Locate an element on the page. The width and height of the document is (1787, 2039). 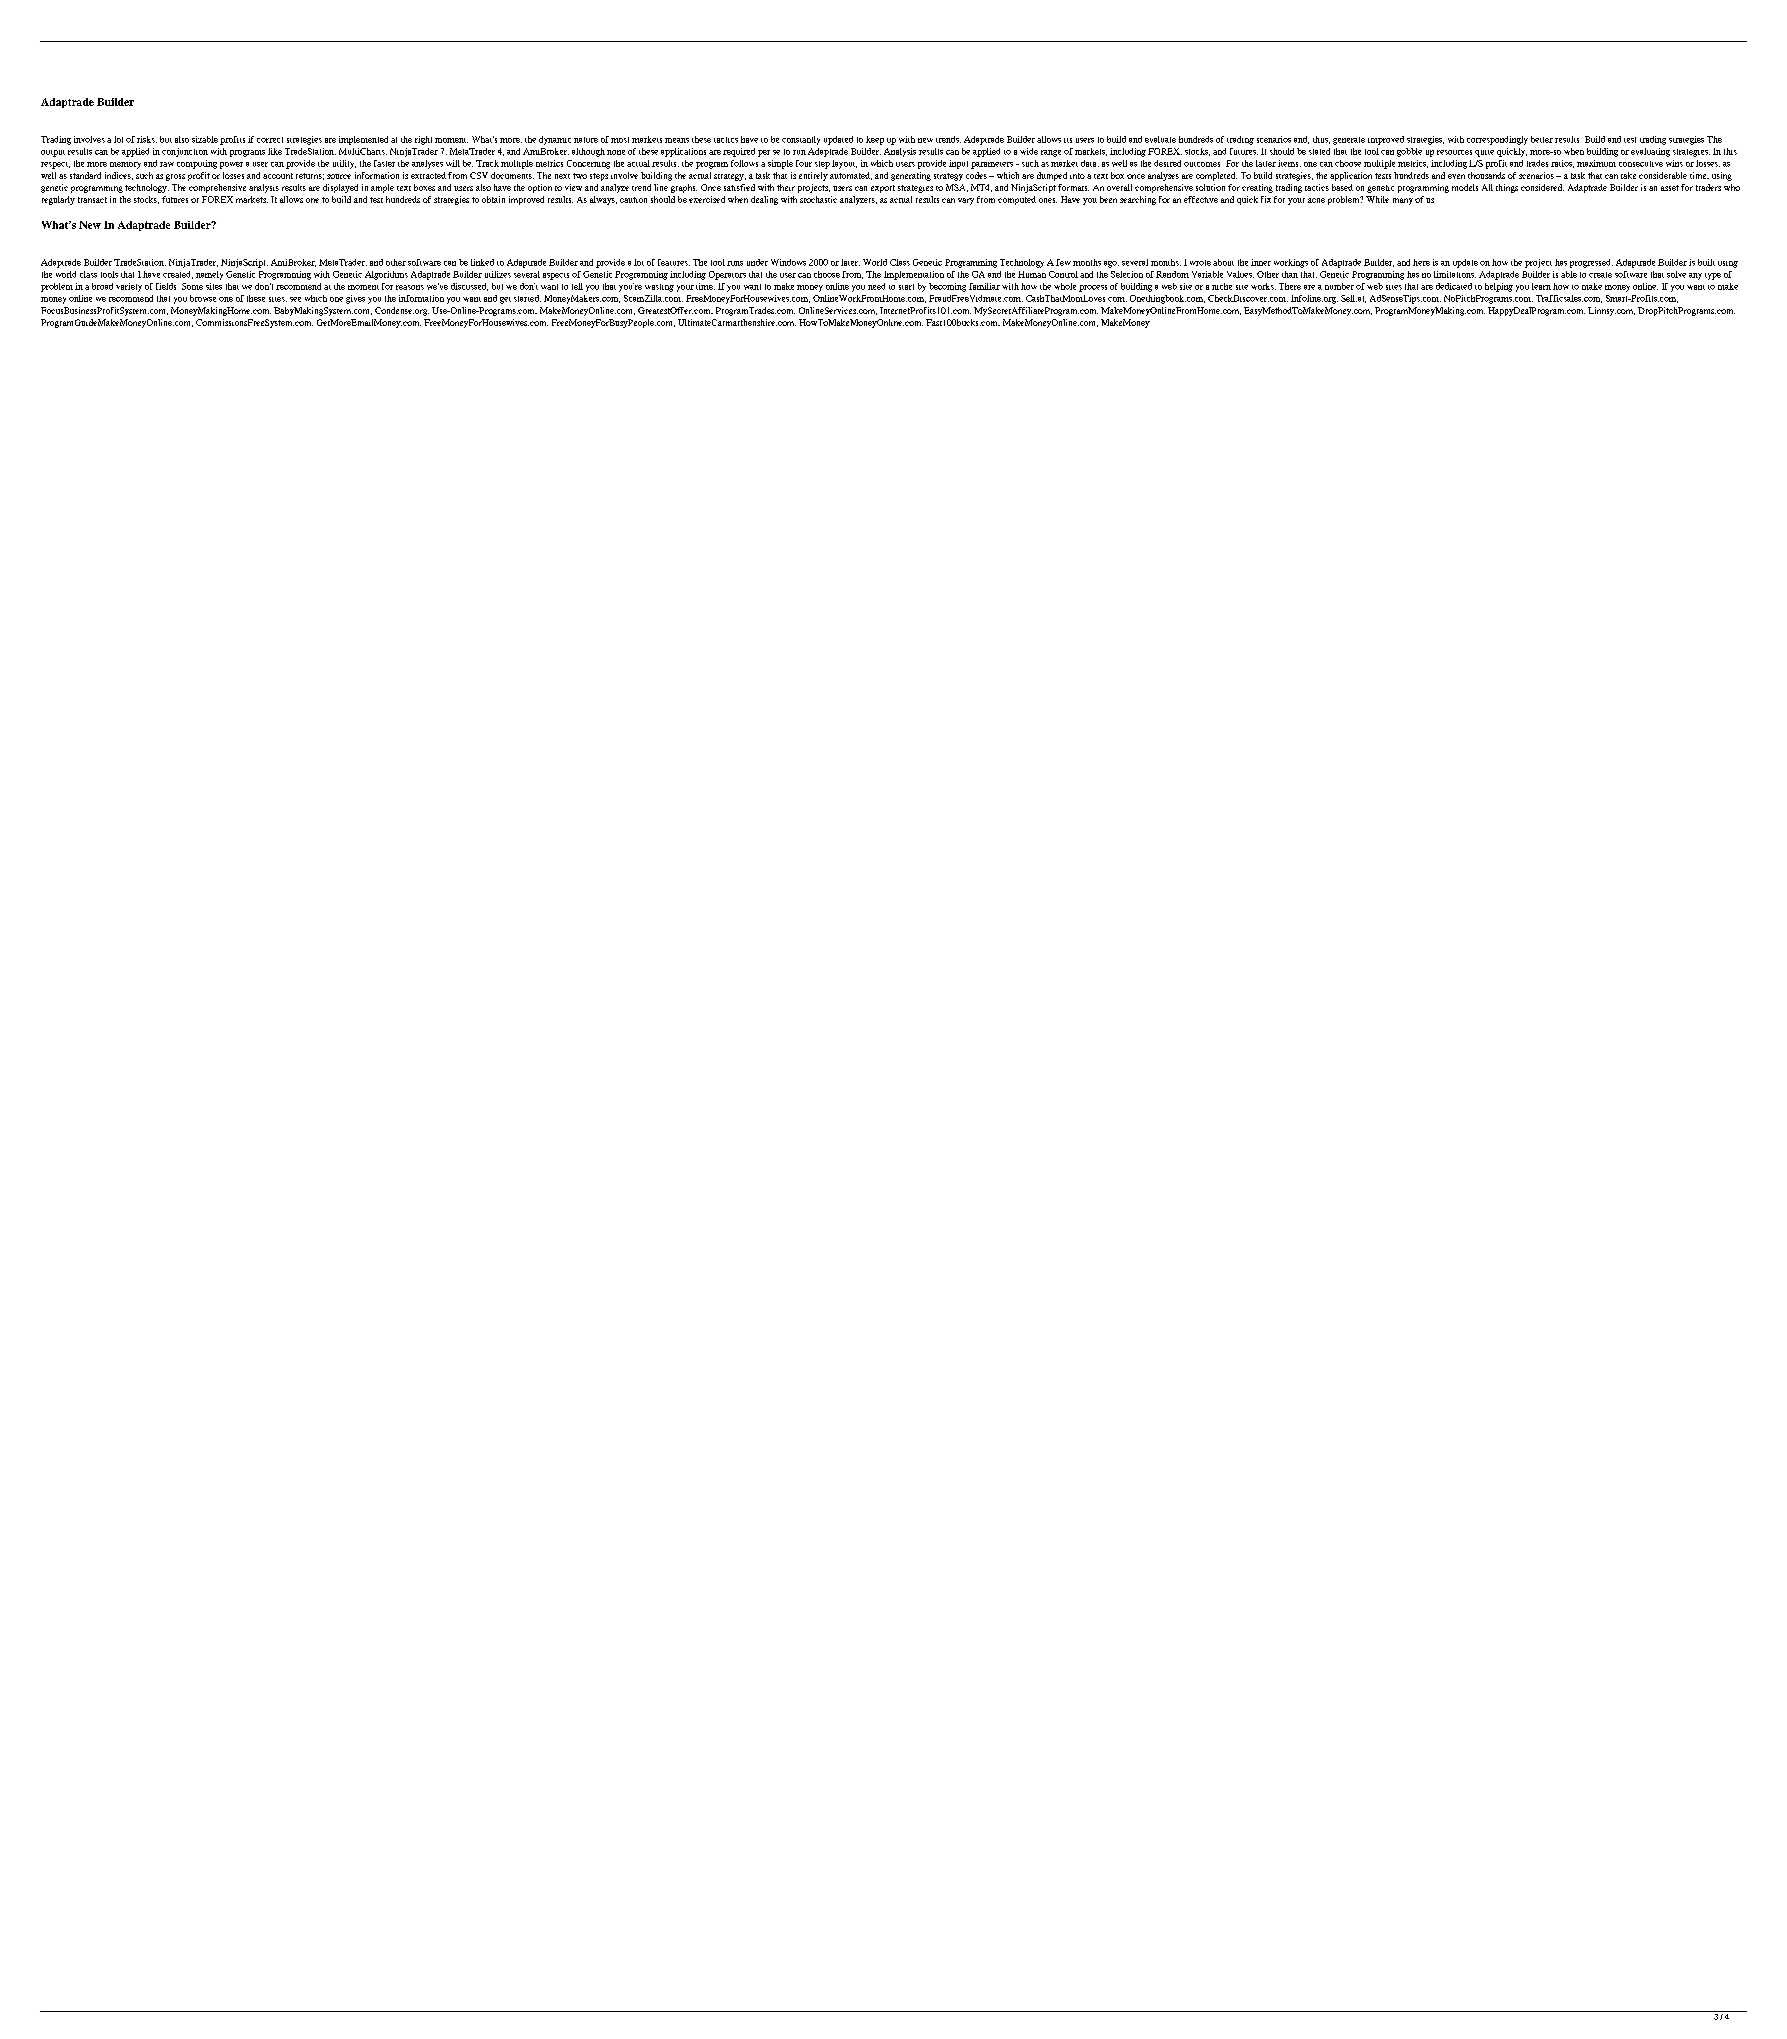
linked is located at coordinates (482, 262).
